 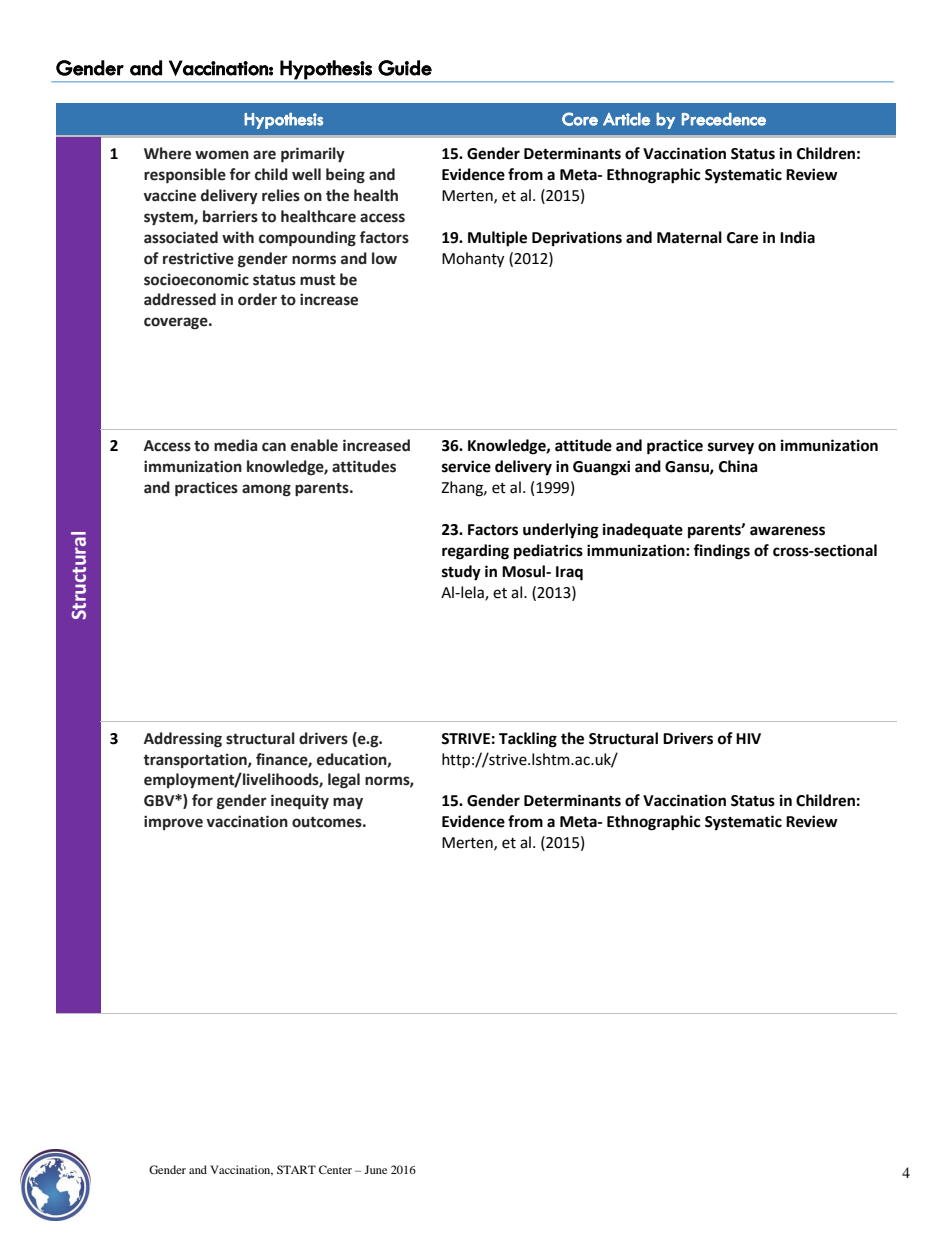 I want to click on findings, so click(x=721, y=552).
